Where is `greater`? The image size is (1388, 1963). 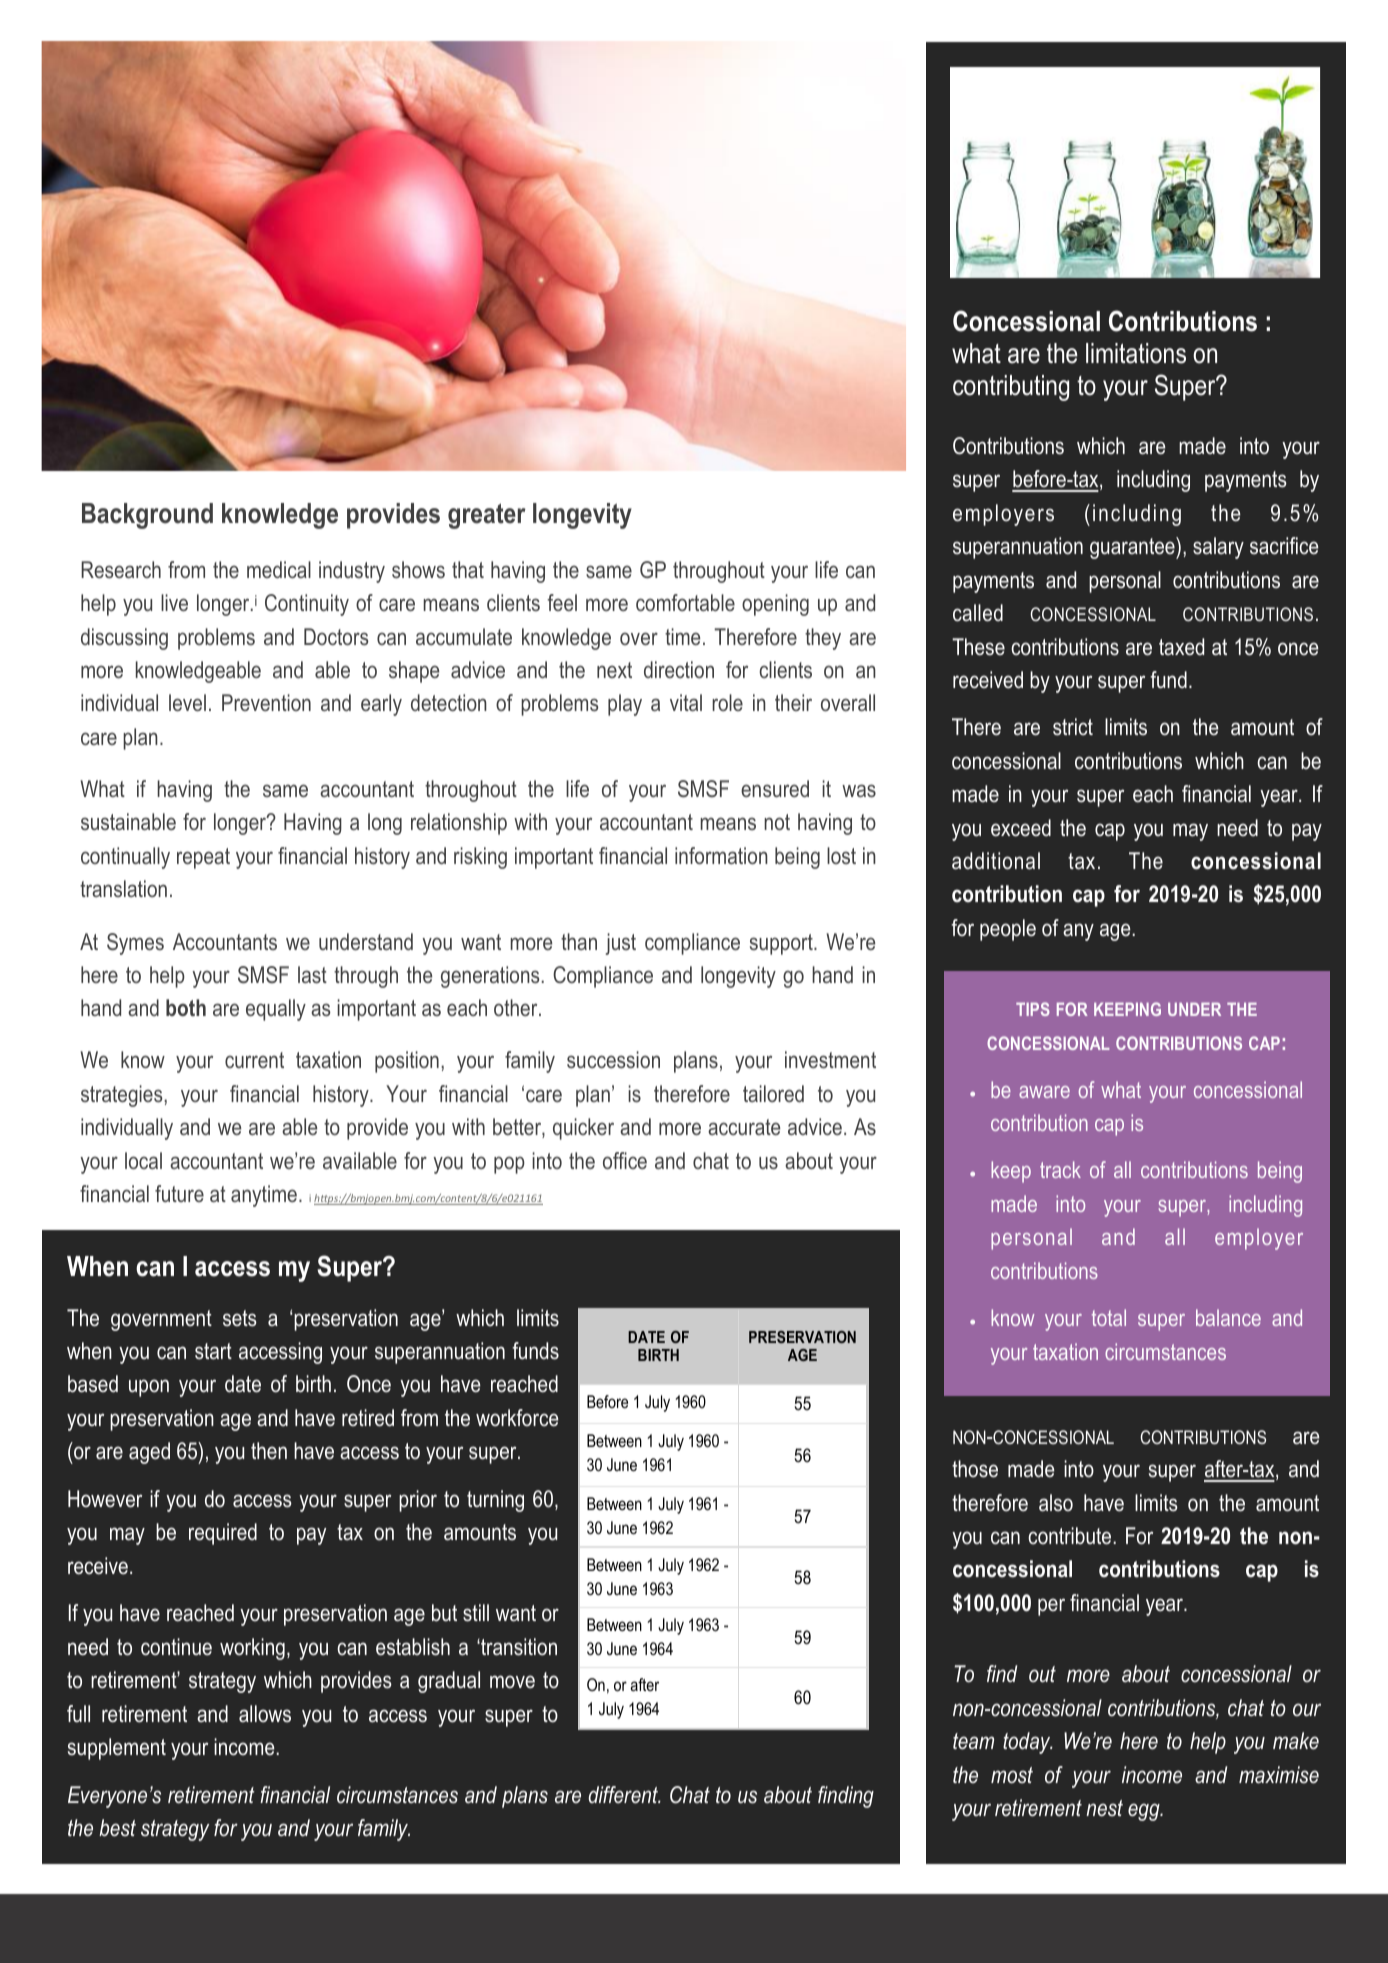 greater is located at coordinates (487, 516).
